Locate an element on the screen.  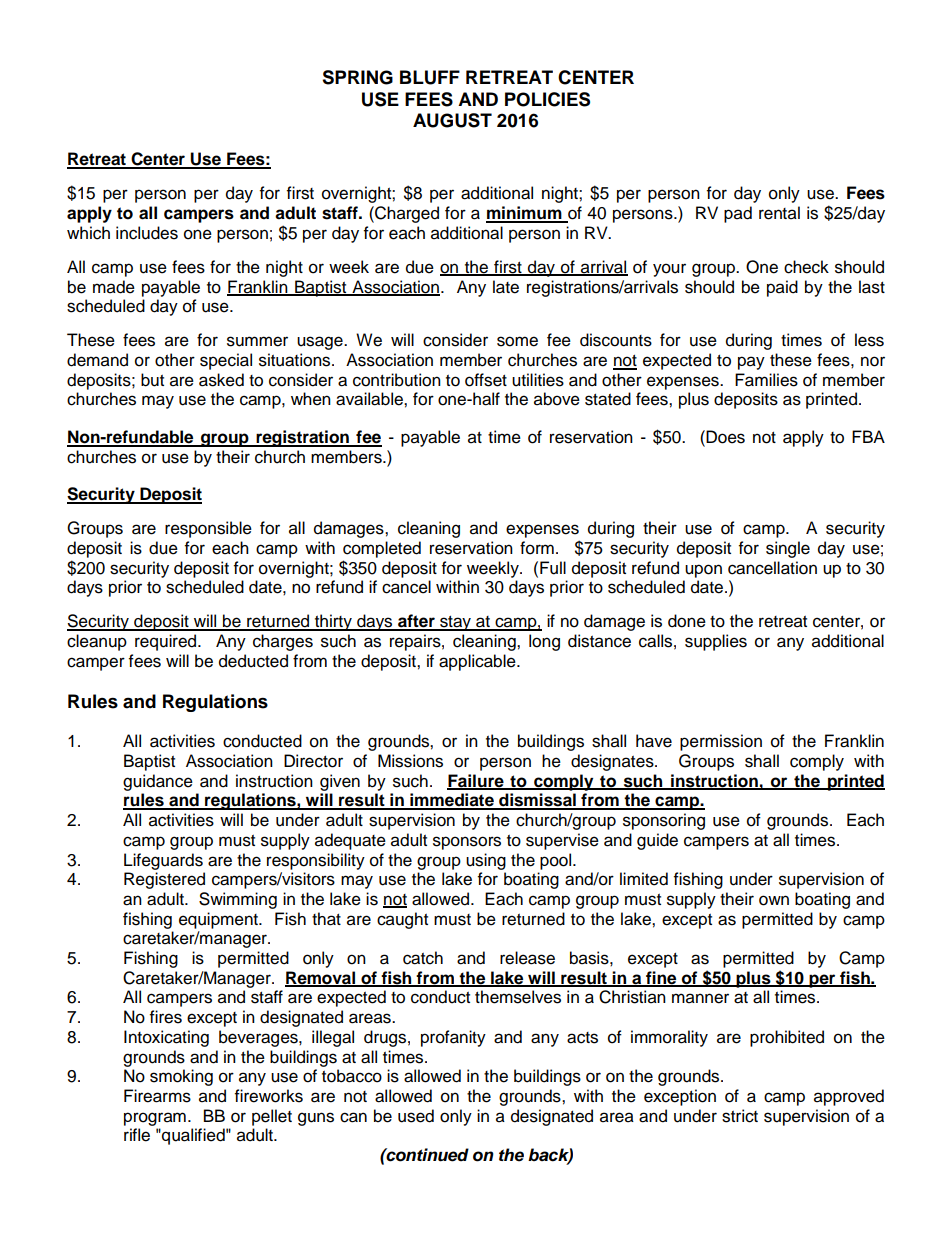
Families is located at coordinates (766, 380).
